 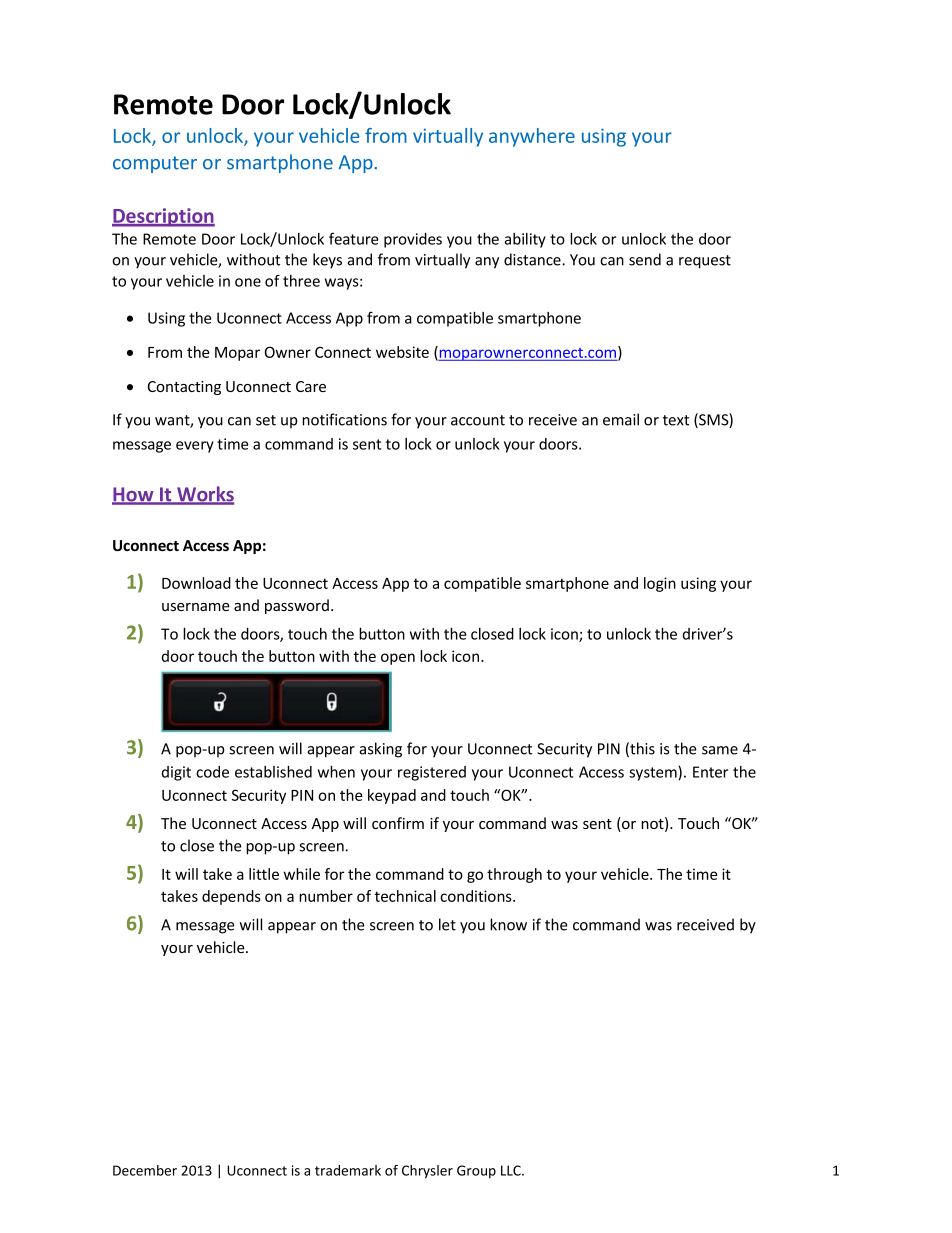 What do you see at coordinates (398, 823) in the screenshot?
I see `confirm` at bounding box center [398, 823].
